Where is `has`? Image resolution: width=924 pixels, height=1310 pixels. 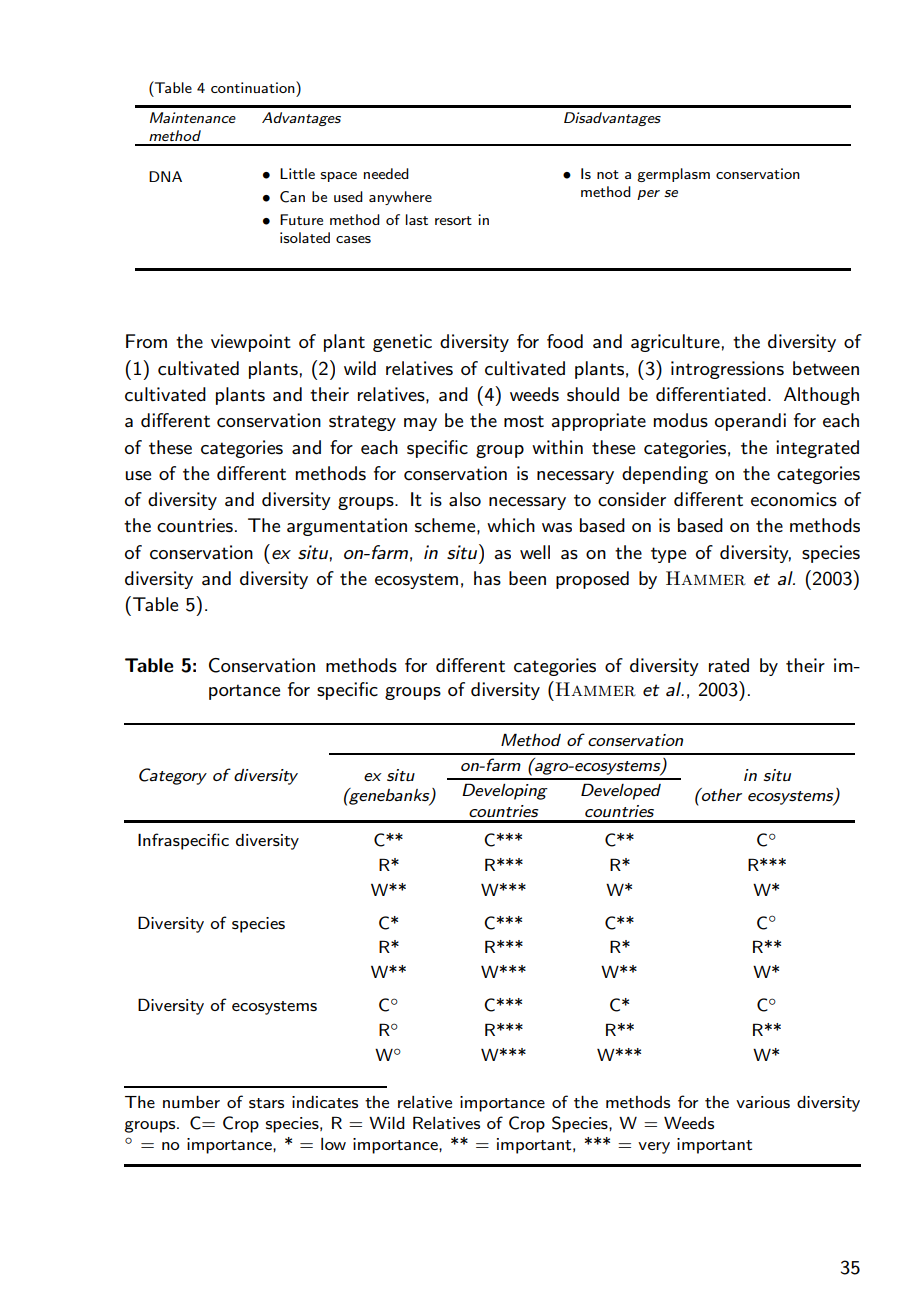 has is located at coordinates (487, 578).
